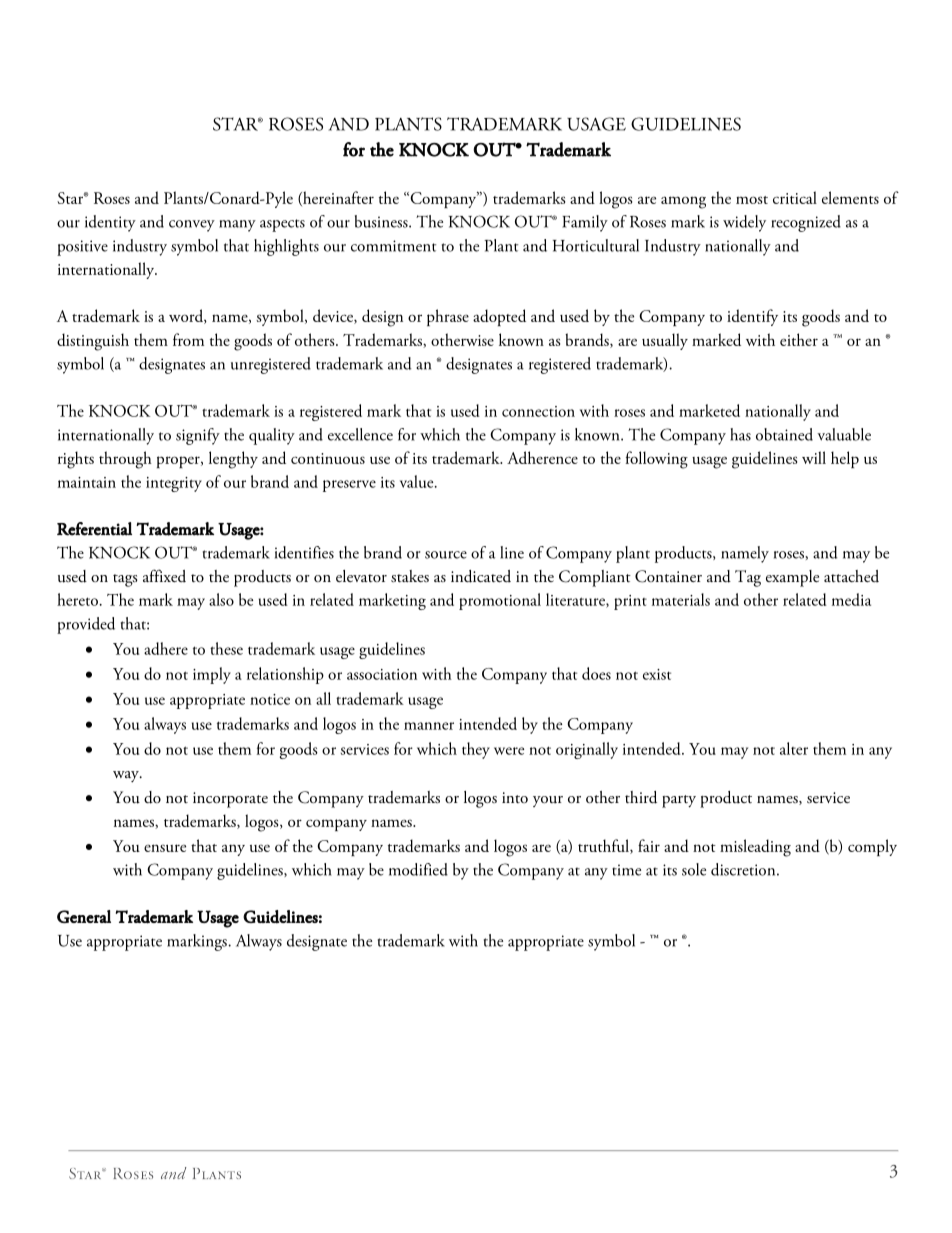 This screenshot has width=952, height=1233. I want to click on modified, so click(418, 869).
